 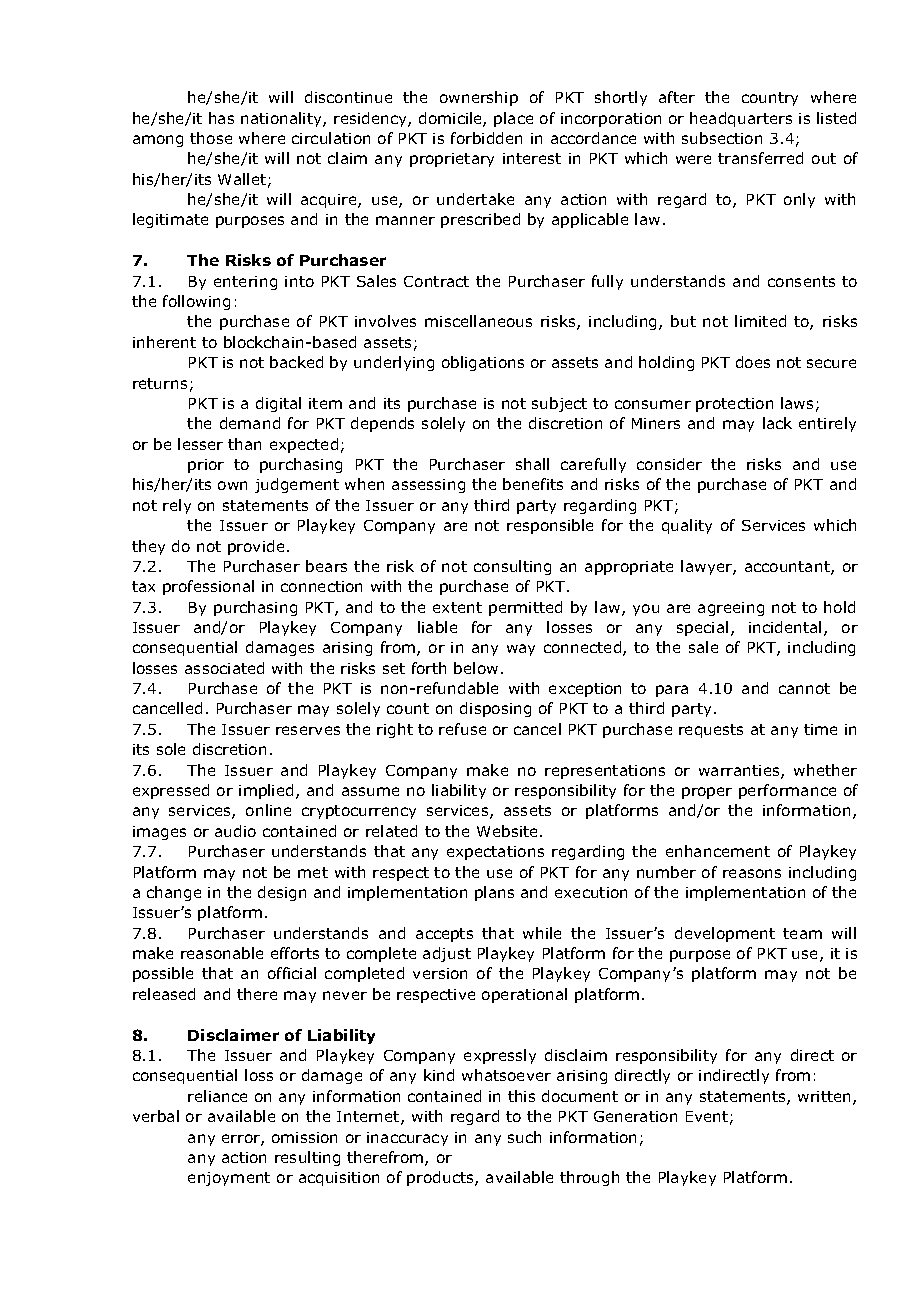 I want to click on such, so click(x=524, y=1137).
